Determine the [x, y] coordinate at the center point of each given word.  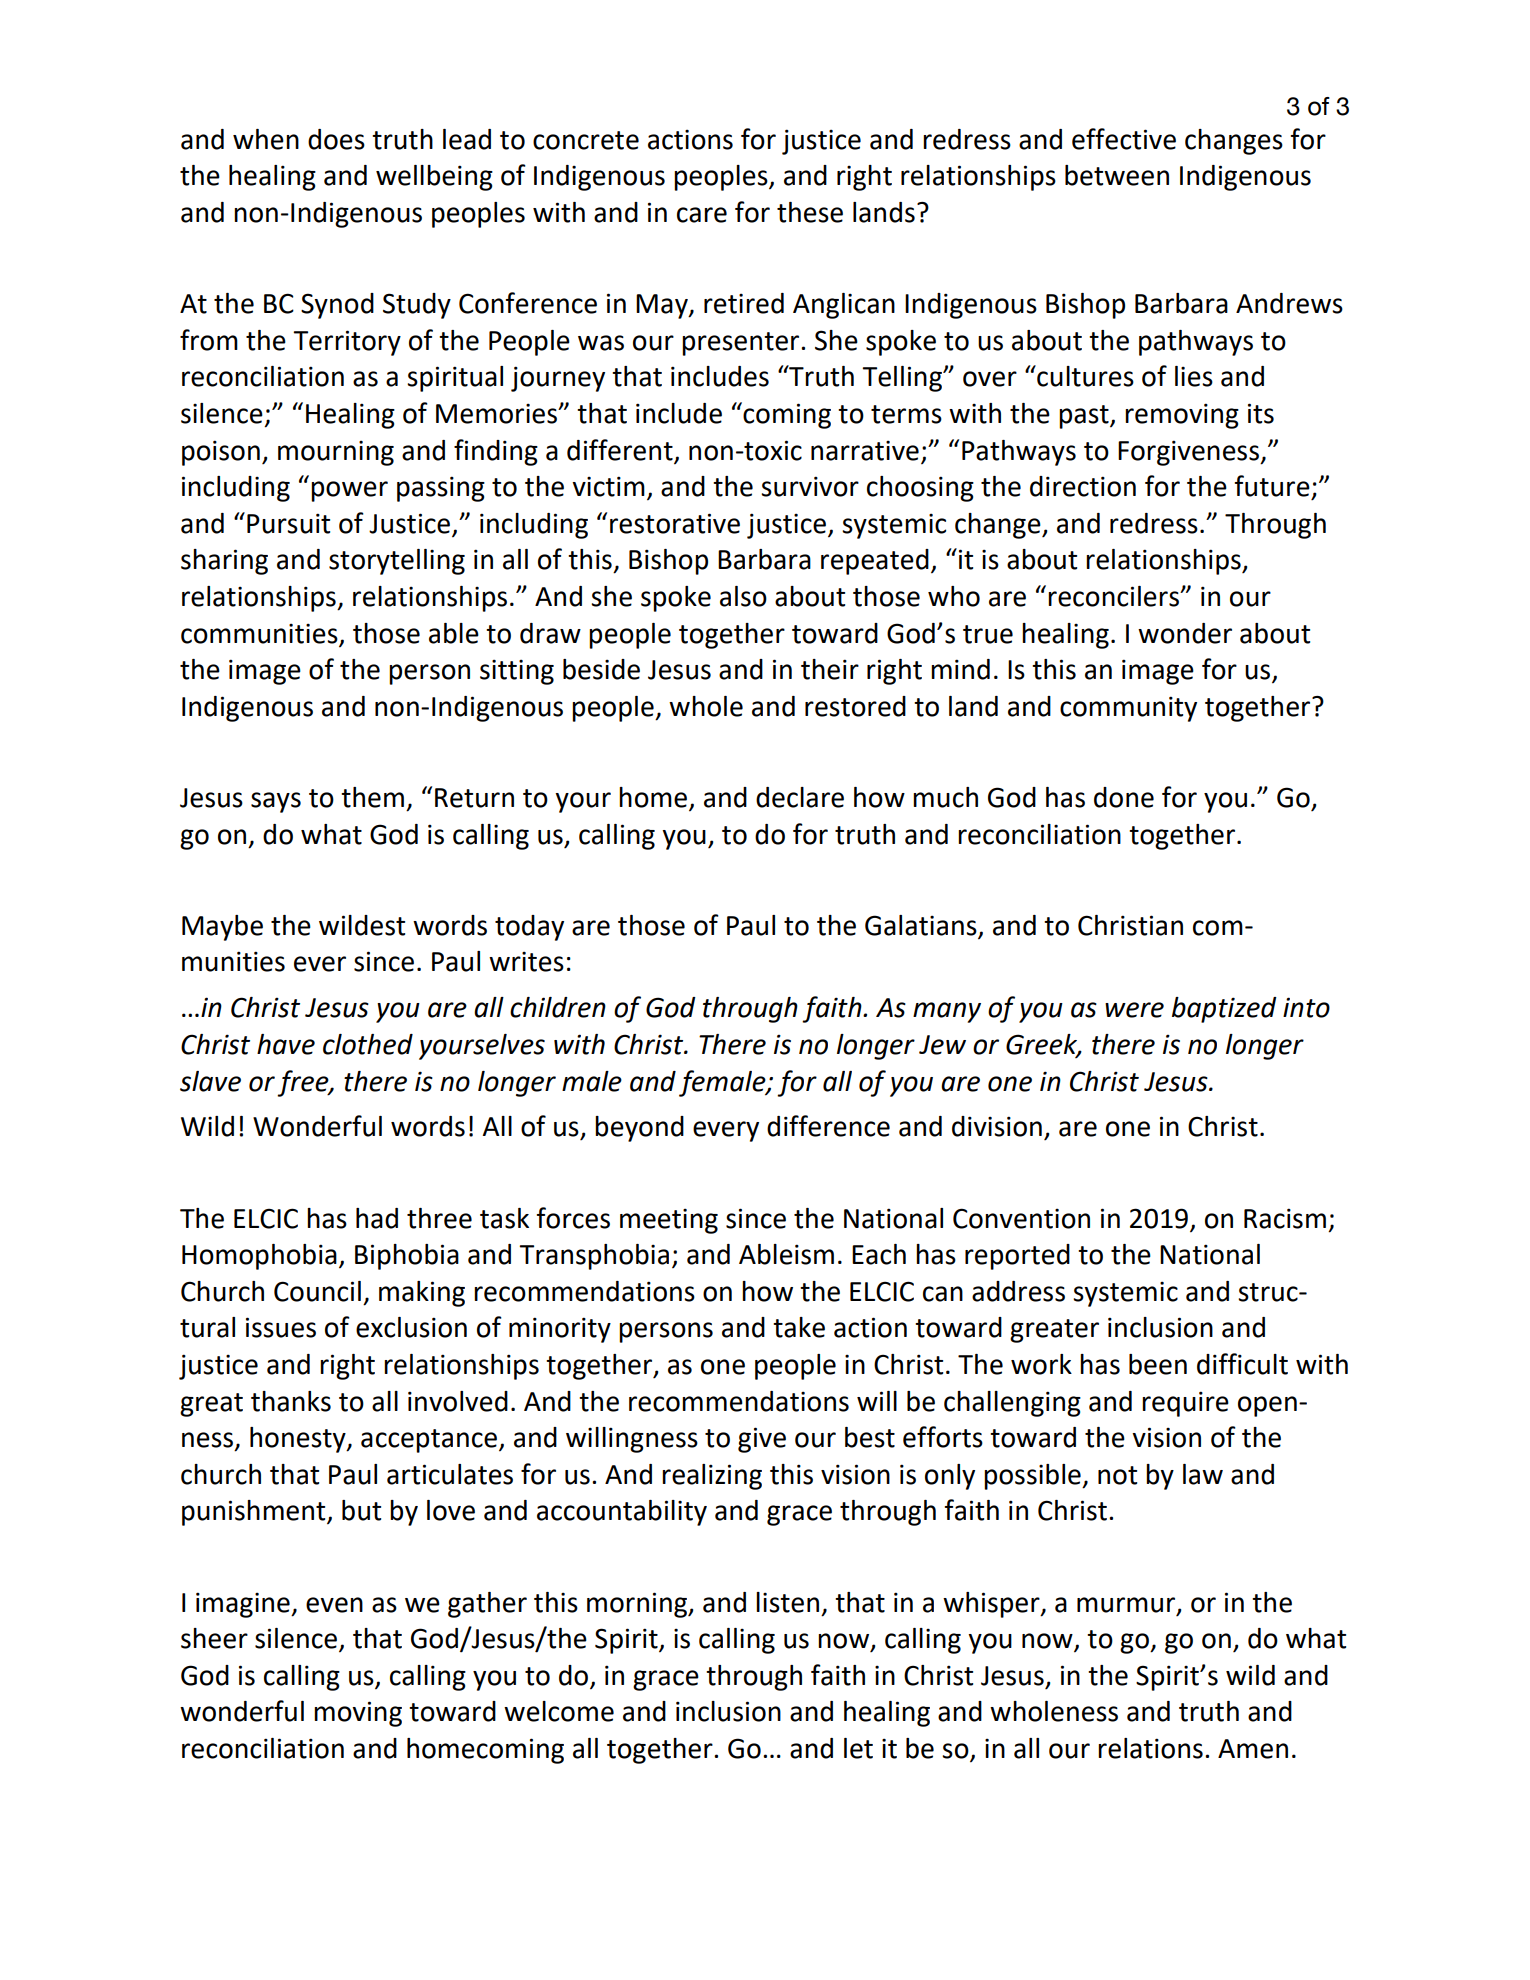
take [799, 1327]
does [336, 139]
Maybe [222, 928]
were [1134, 1010]
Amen [1253, 1749]
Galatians [922, 926]
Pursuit [288, 523]
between [1117, 175]
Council [317, 1291]
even [334, 1605]
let [858, 1748]
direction [1083, 486]
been [1158, 1364]
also [743, 596]
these [810, 212]
